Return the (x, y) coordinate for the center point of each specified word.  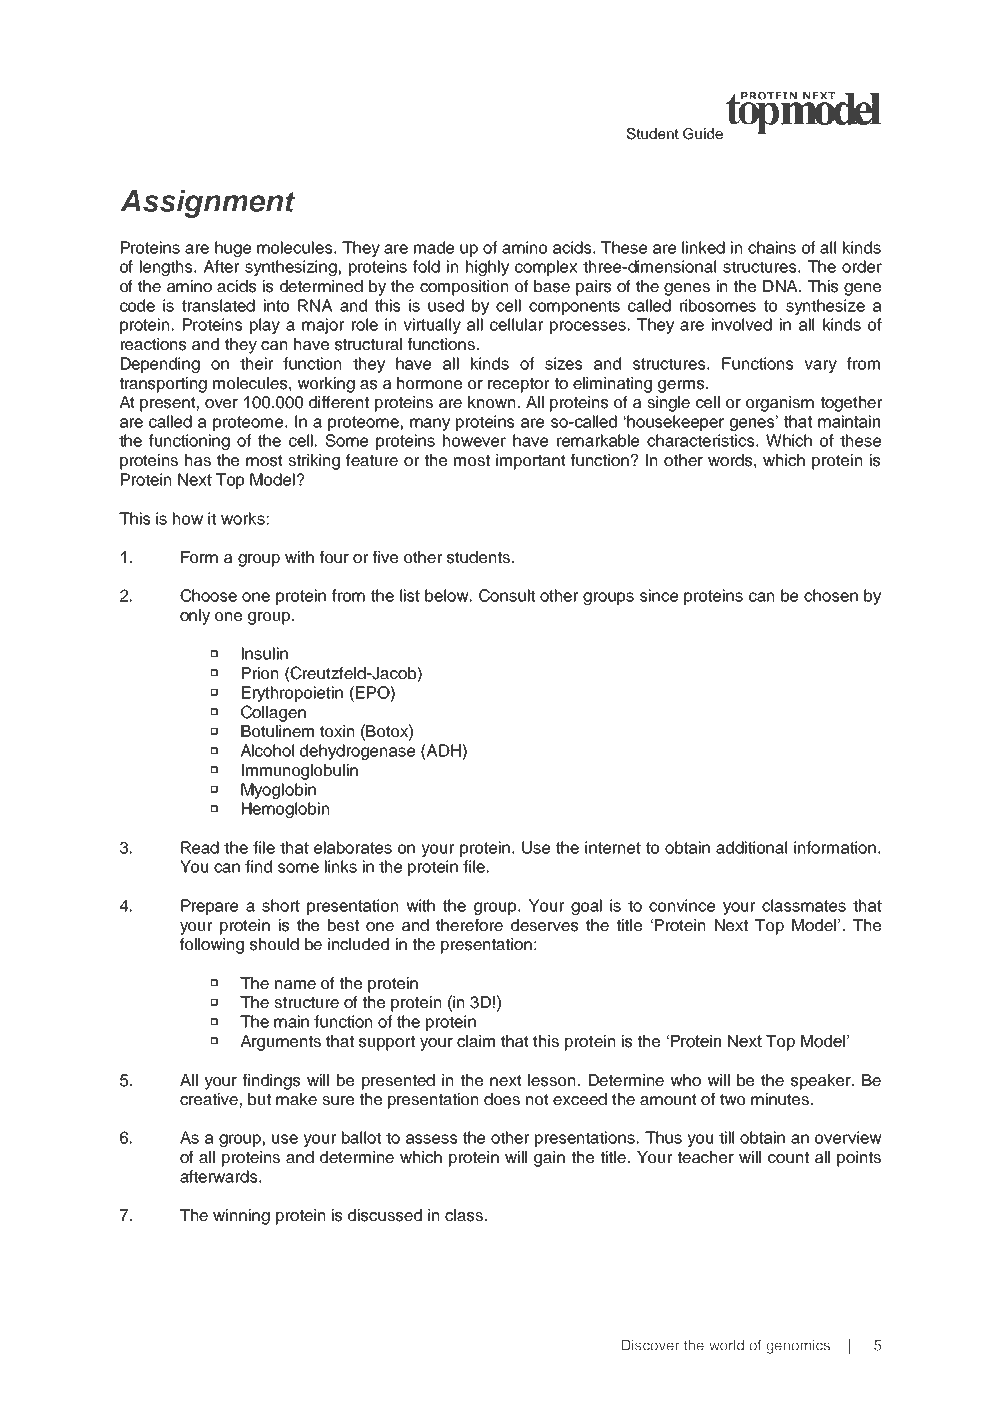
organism (780, 404)
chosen (831, 595)
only (195, 617)
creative (209, 1099)
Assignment (207, 203)
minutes (781, 1099)
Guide (703, 134)
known (491, 402)
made (434, 247)
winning (241, 1217)
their (256, 363)
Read (200, 847)
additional (751, 847)
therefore (469, 925)
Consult (507, 595)
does (502, 1099)
